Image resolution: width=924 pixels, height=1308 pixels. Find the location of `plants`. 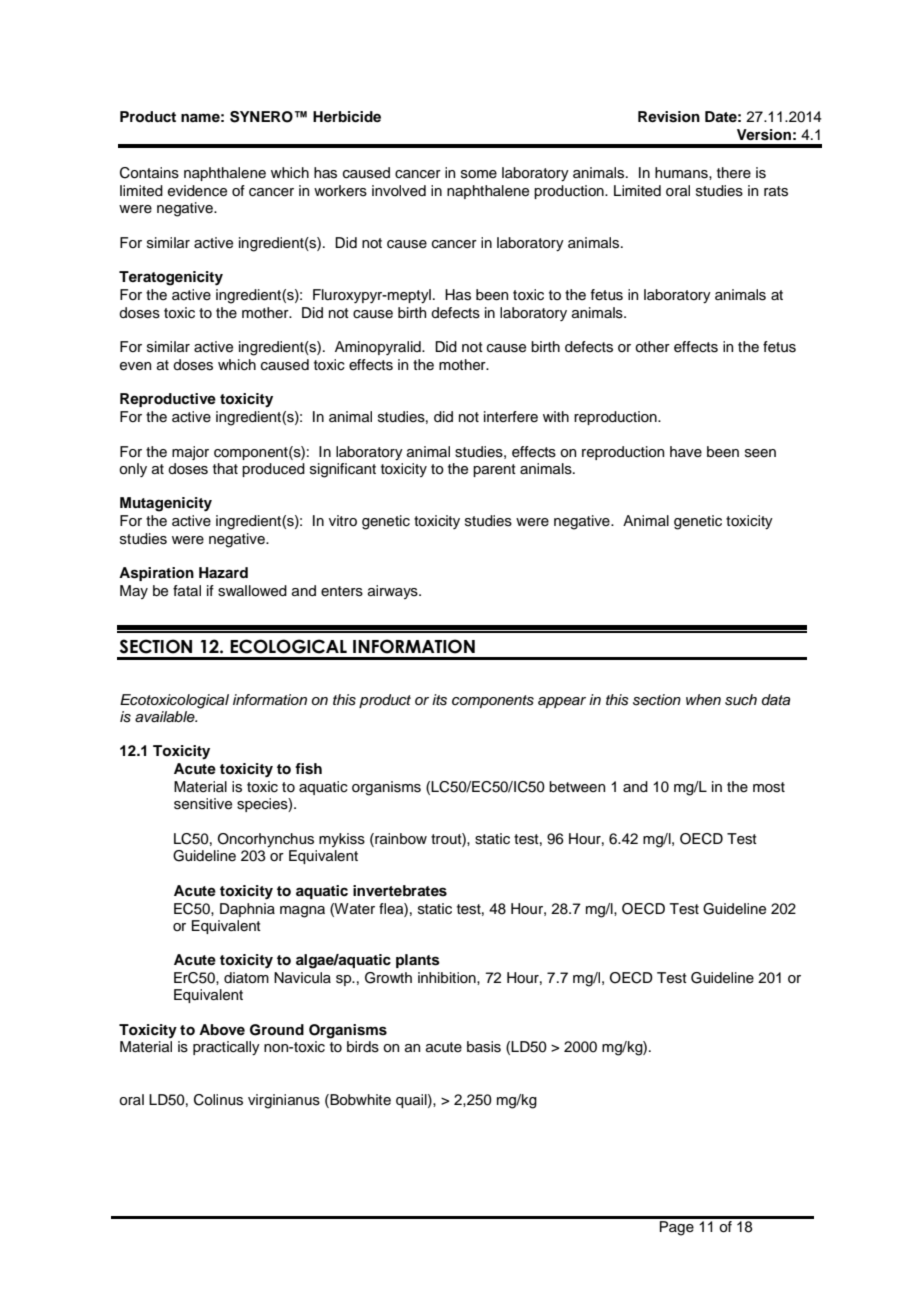

plants is located at coordinates (418, 961).
